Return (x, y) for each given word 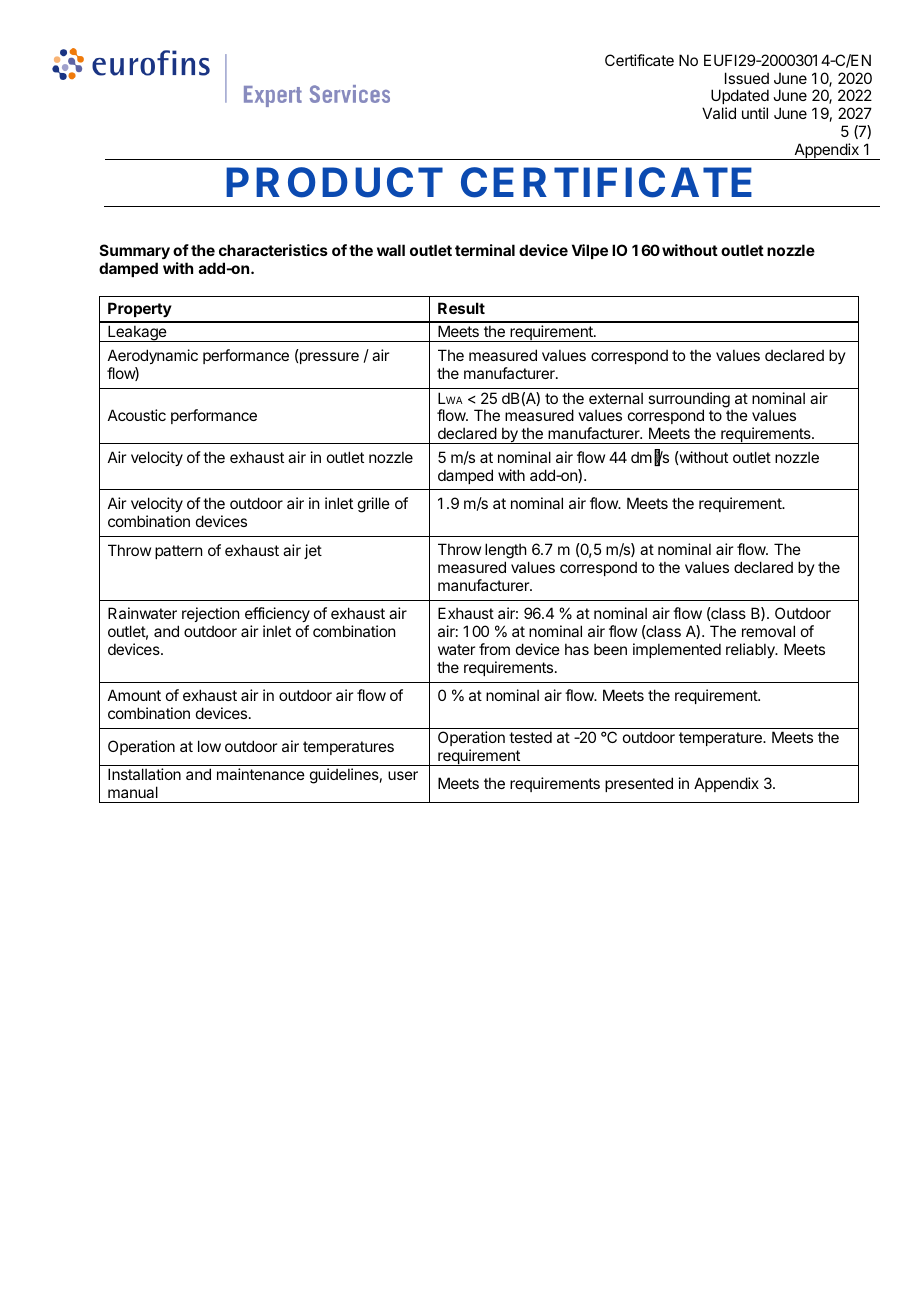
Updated (740, 98)
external (616, 398)
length (507, 552)
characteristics (273, 250)
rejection (210, 616)
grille (374, 505)
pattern (178, 552)
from (494, 649)
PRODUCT (334, 182)
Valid (719, 113)
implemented (677, 650)
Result (461, 308)
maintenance (261, 774)
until (755, 113)
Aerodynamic (153, 356)
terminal (485, 250)
